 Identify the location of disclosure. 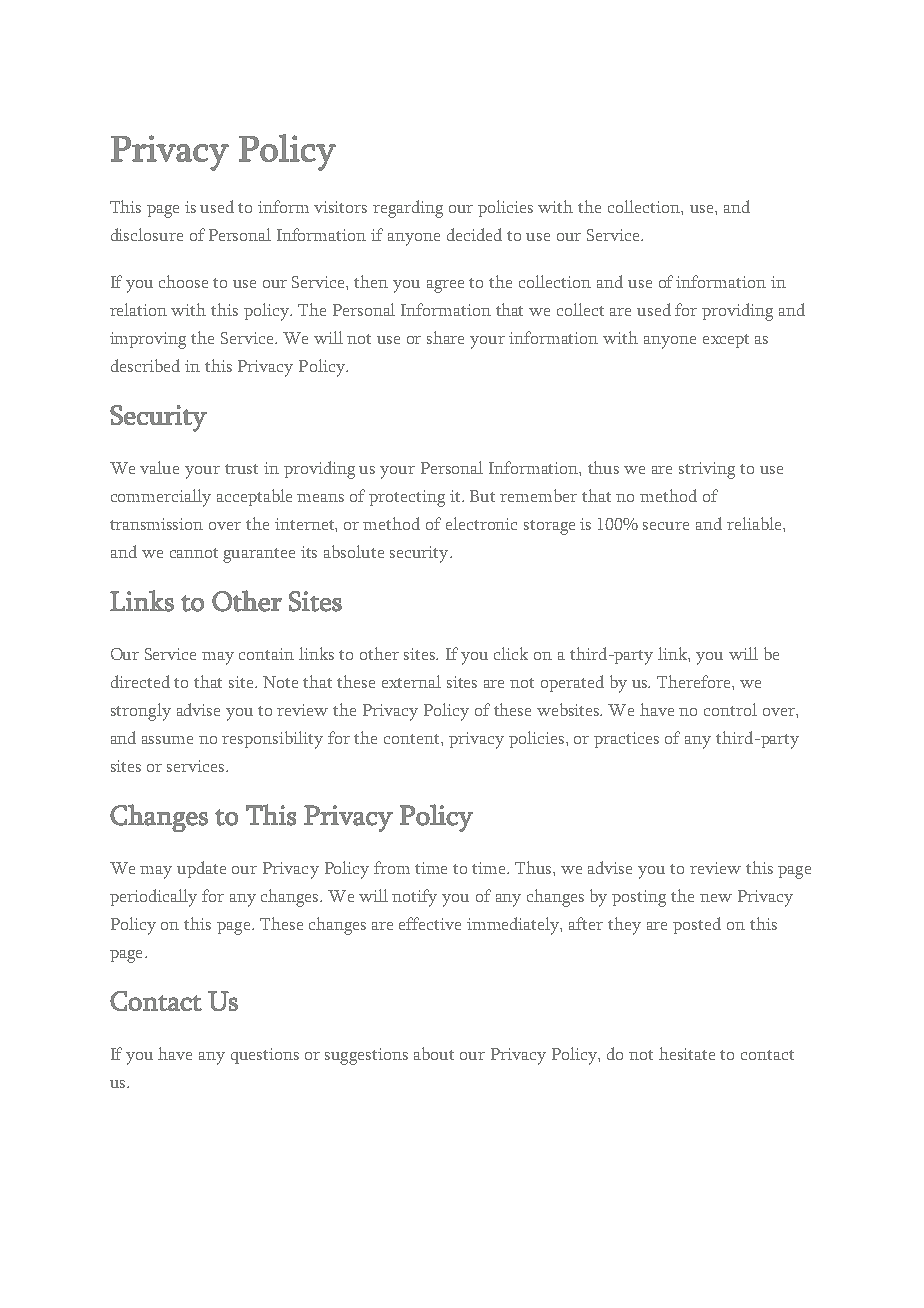
(147, 234).
